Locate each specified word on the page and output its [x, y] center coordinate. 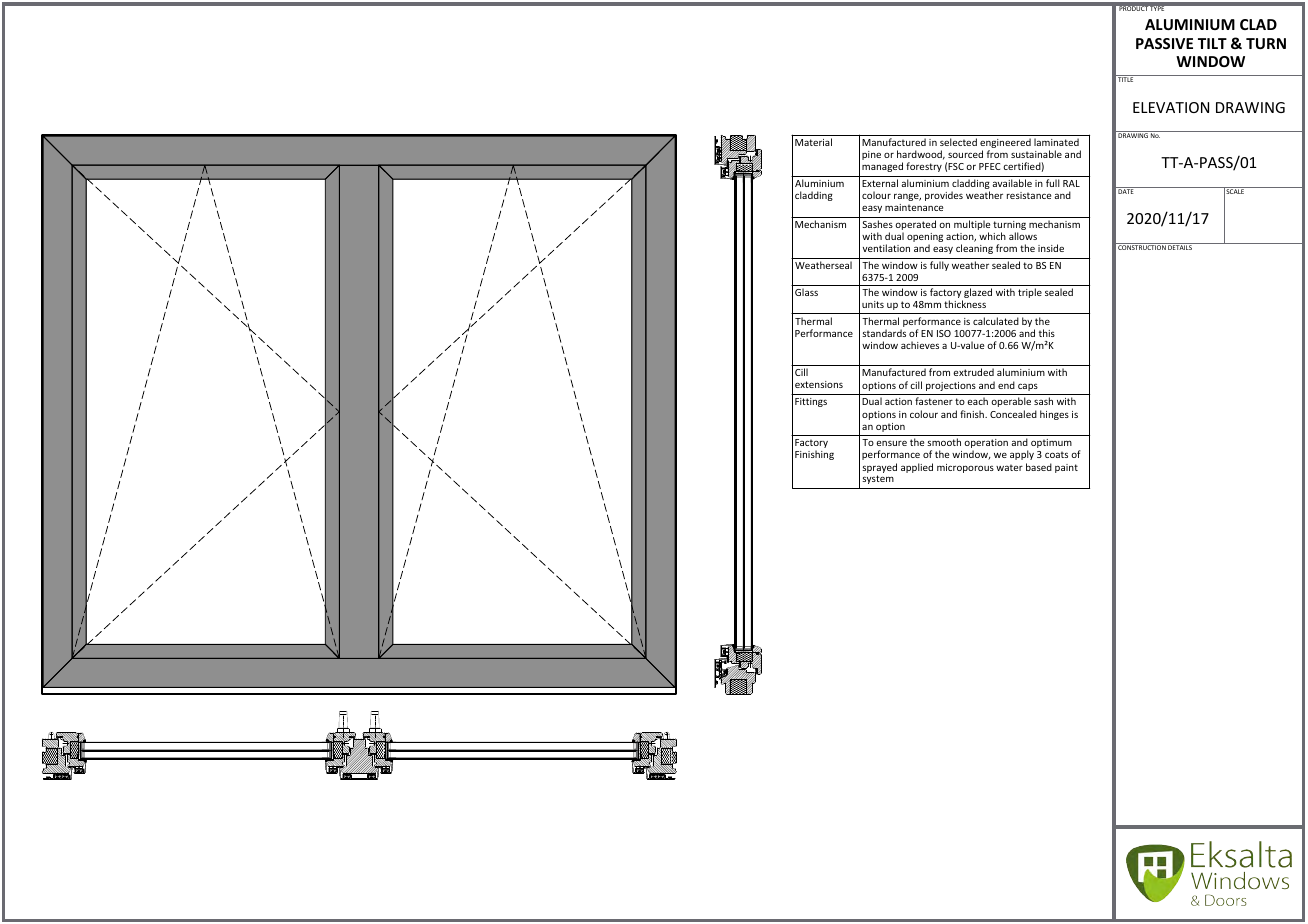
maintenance [914, 207]
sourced [965, 154]
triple [1030, 293]
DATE [1126, 190]
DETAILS [1180, 246]
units [873, 304]
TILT [1212, 43]
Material [813, 142]
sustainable [1036, 154]
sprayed [879, 469]
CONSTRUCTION [1142, 246]
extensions [819, 384]
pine [871, 155]
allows [1023, 236]
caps [1028, 387]
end [1006, 385]
